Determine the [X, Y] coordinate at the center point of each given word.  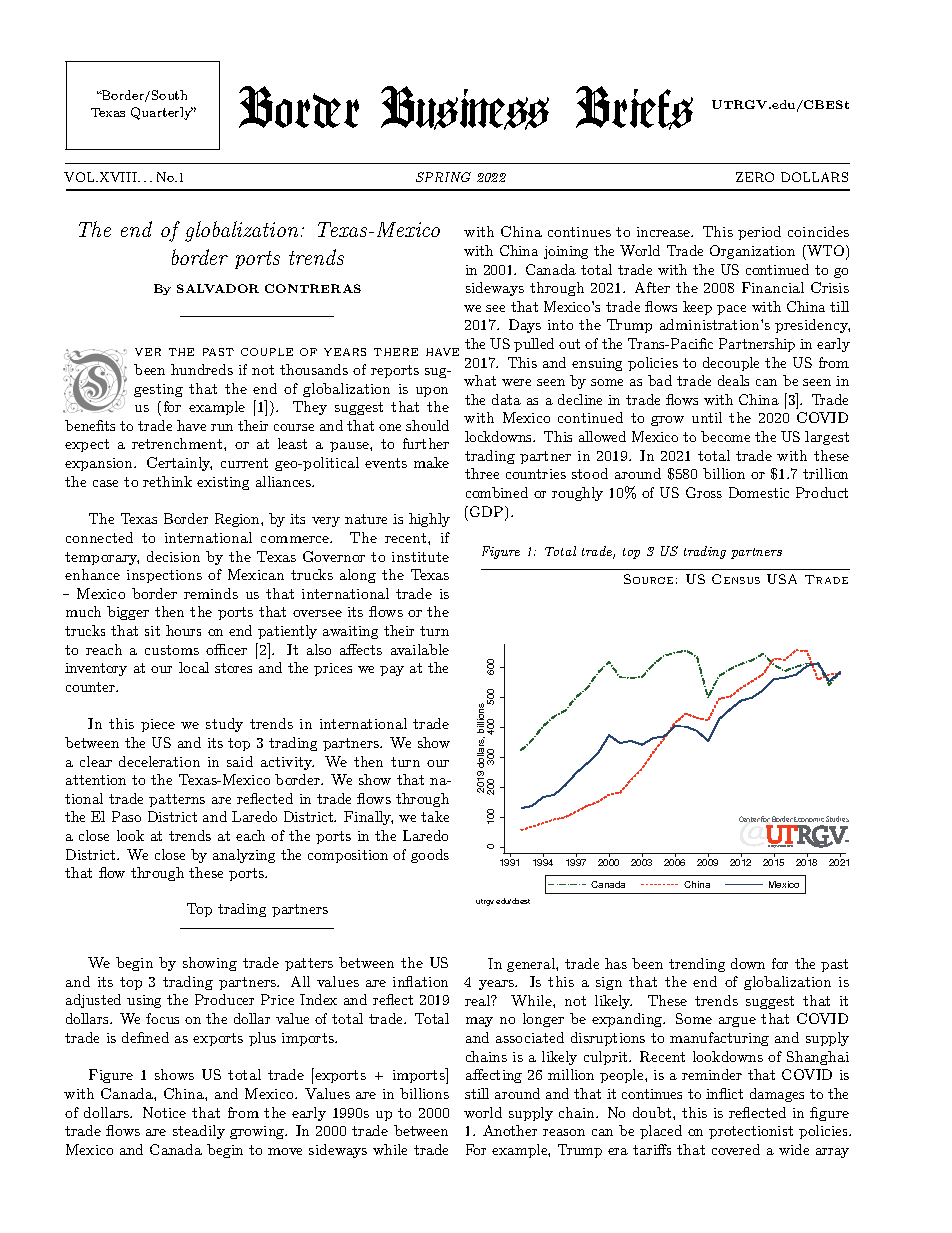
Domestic [759, 492]
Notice [164, 1112]
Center [749, 819]
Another [510, 1130]
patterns [177, 800]
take [435, 816]
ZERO [755, 177]
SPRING [443, 177]
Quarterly [162, 113]
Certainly [179, 464]
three [482, 473]
